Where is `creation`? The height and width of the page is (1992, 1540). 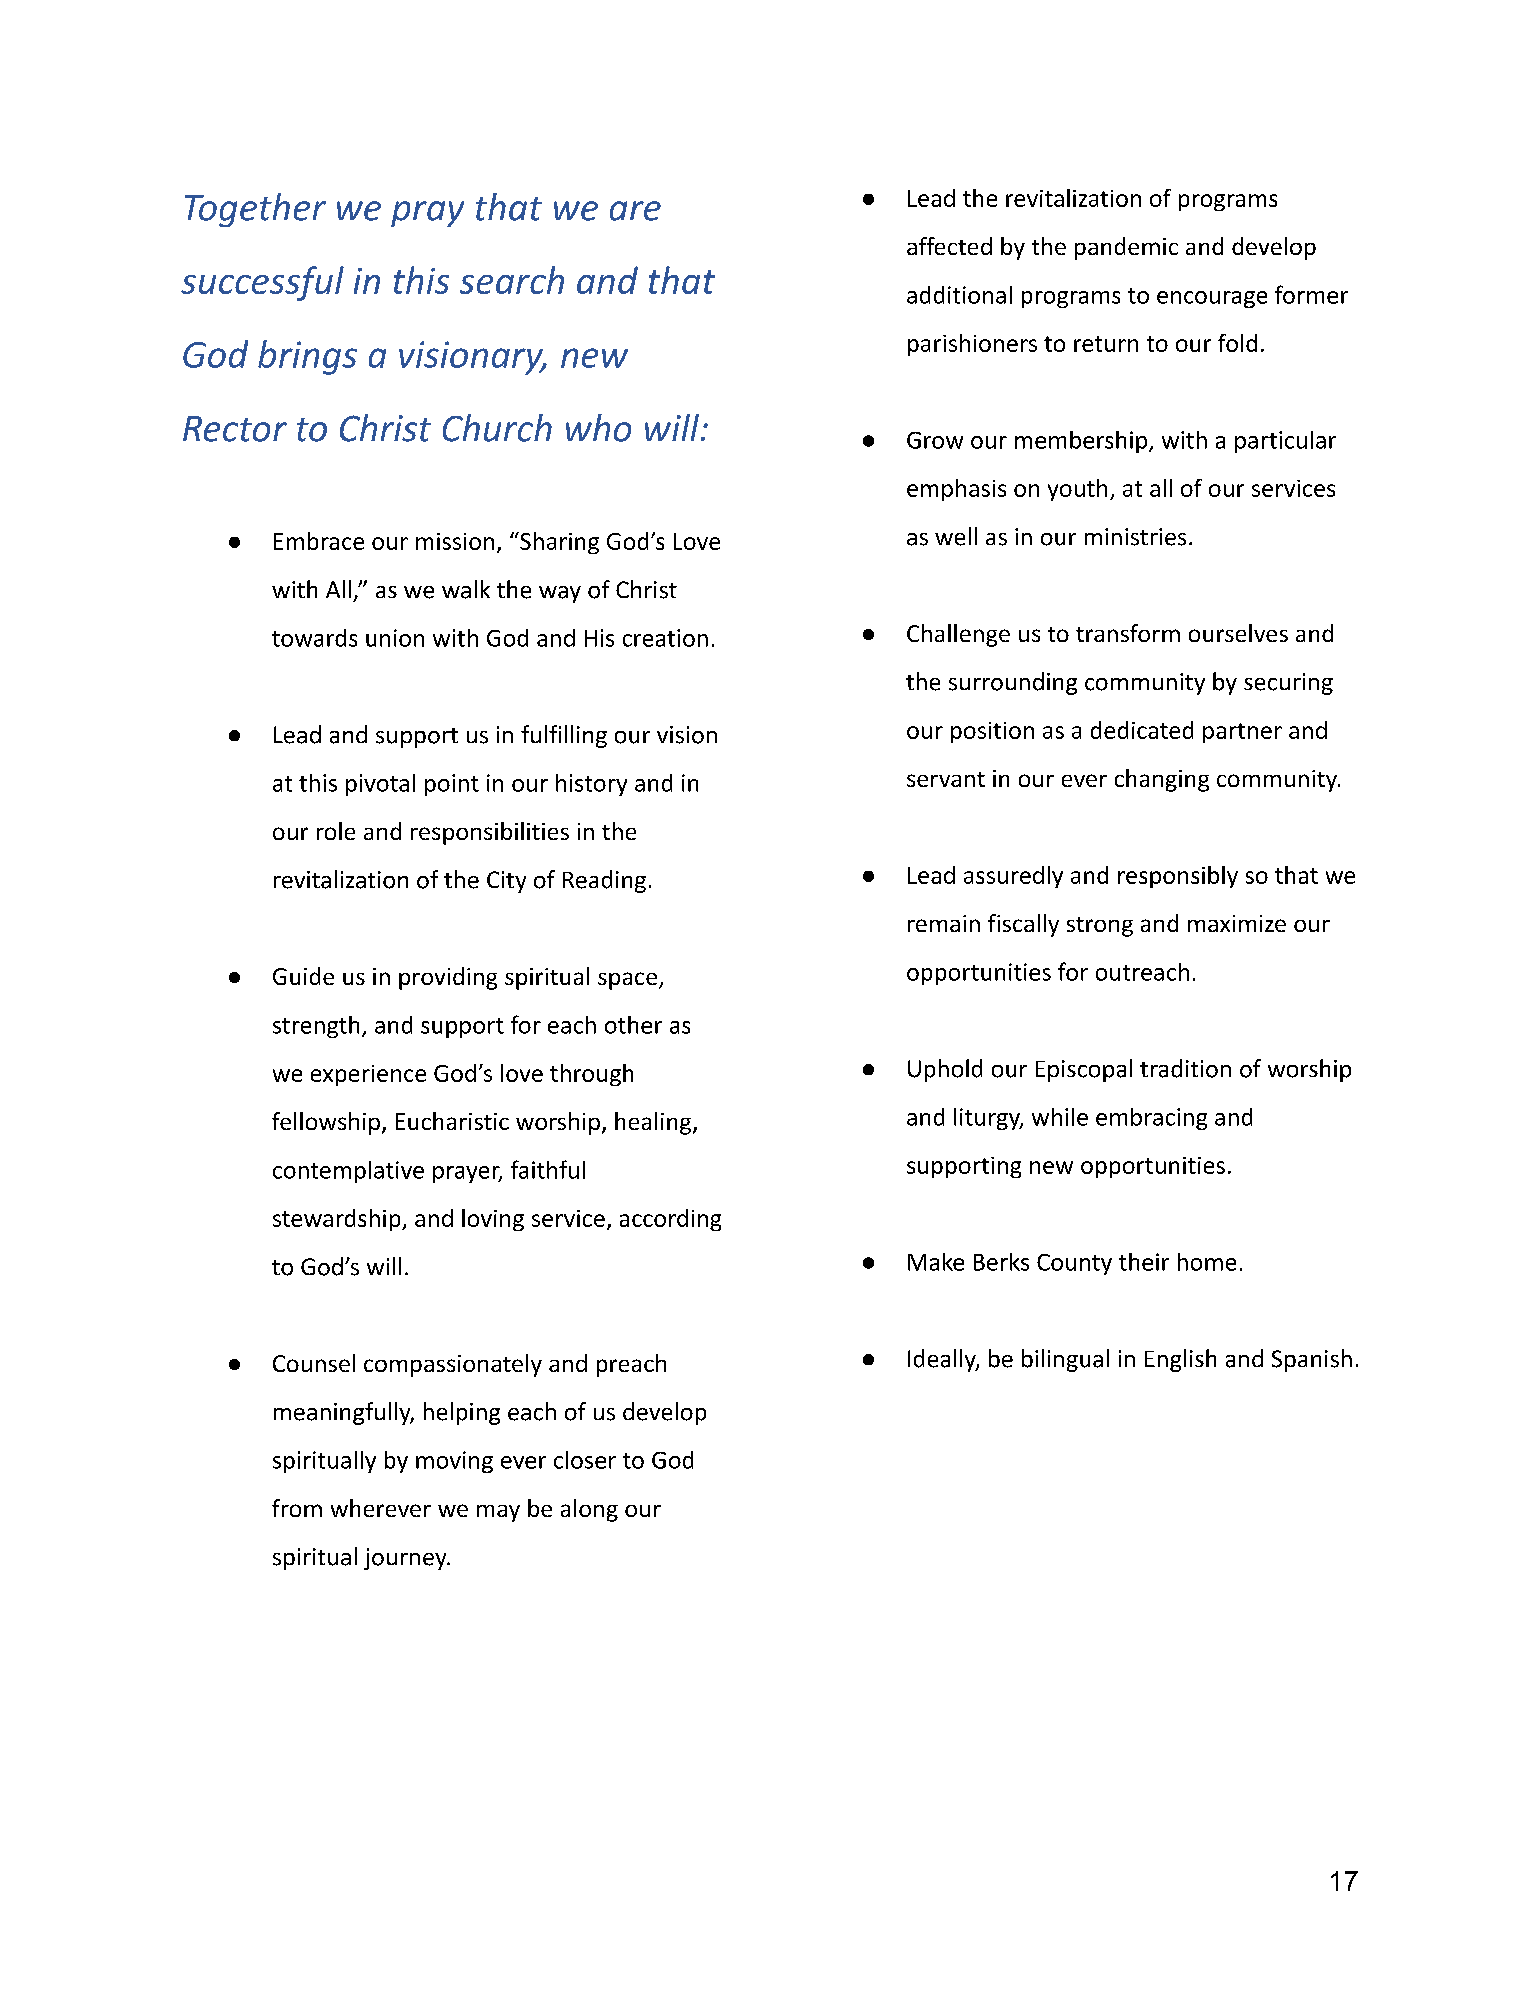 creation is located at coordinates (665, 638).
